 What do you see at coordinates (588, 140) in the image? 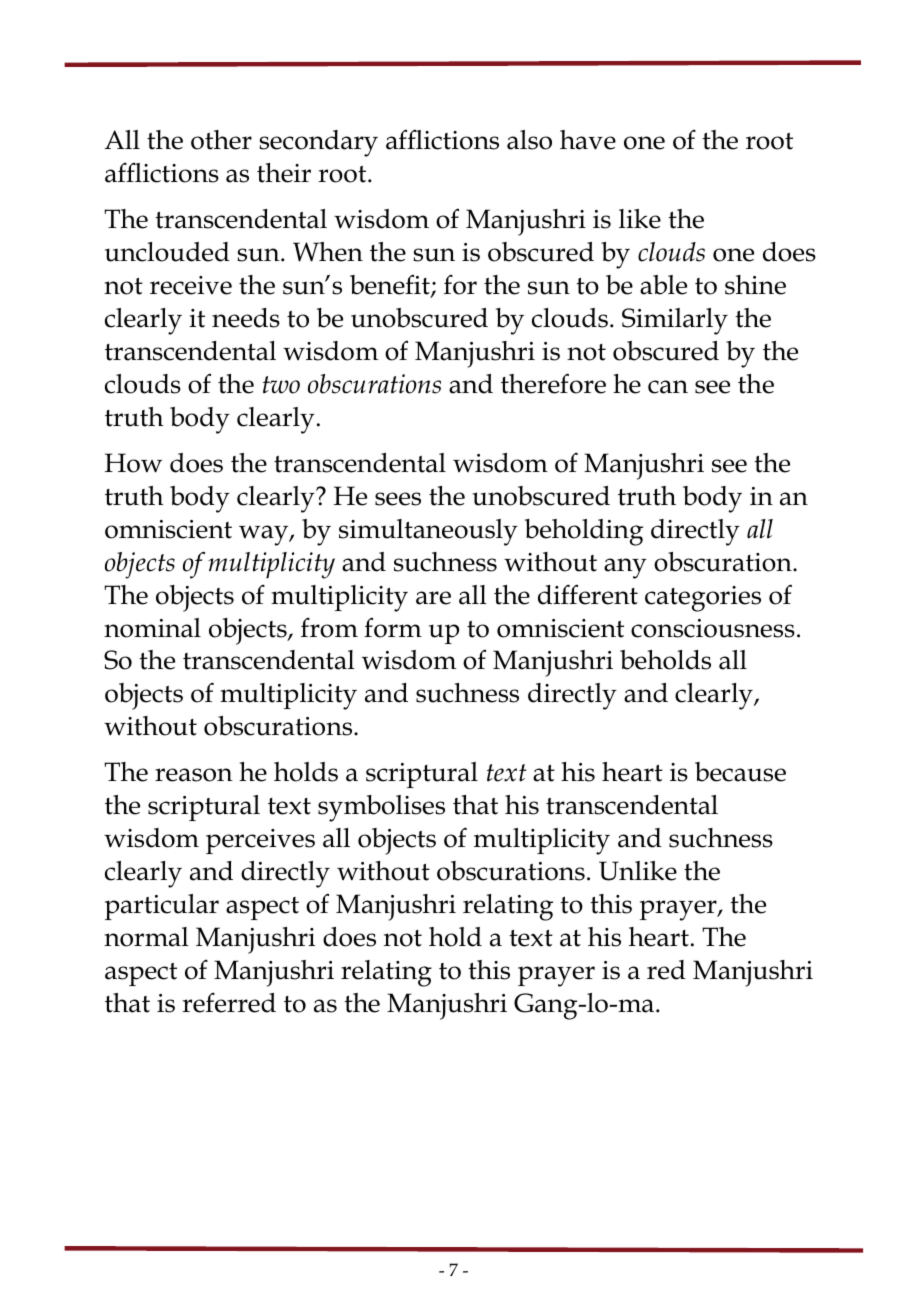
I see `have` at bounding box center [588, 140].
